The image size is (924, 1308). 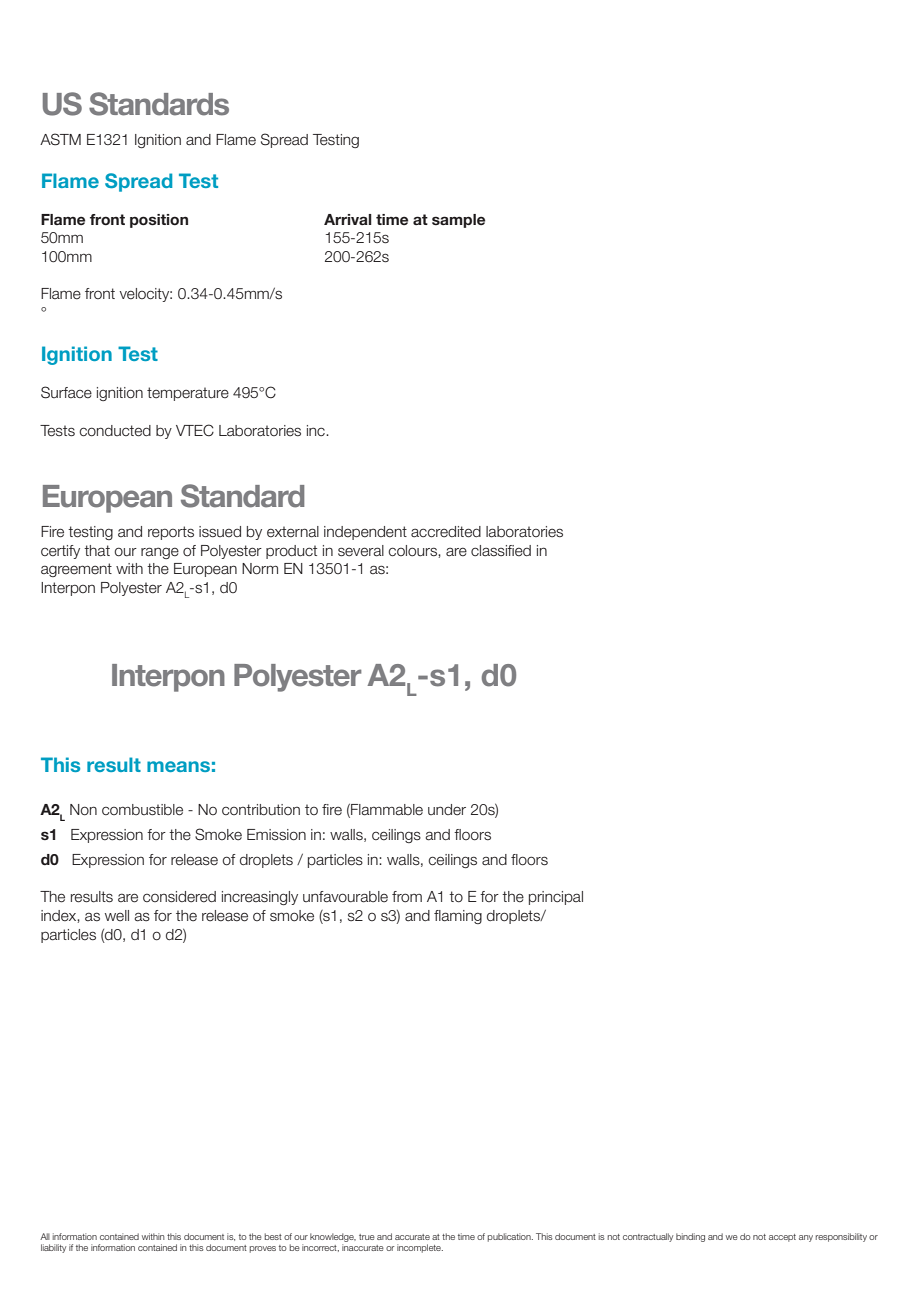 I want to click on Arrival, so click(x=348, y=219).
